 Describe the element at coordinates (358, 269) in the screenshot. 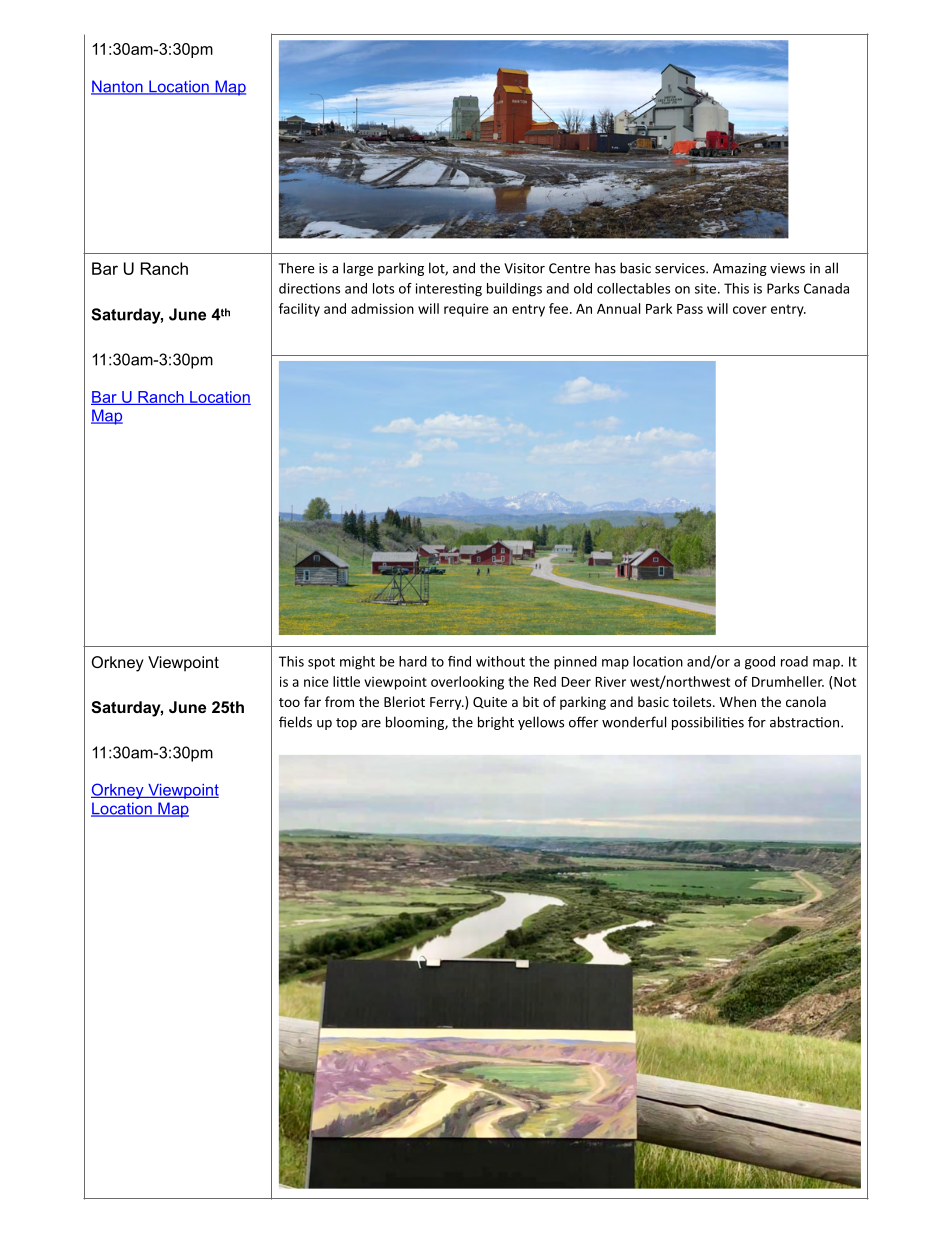

I see `large` at that location.
